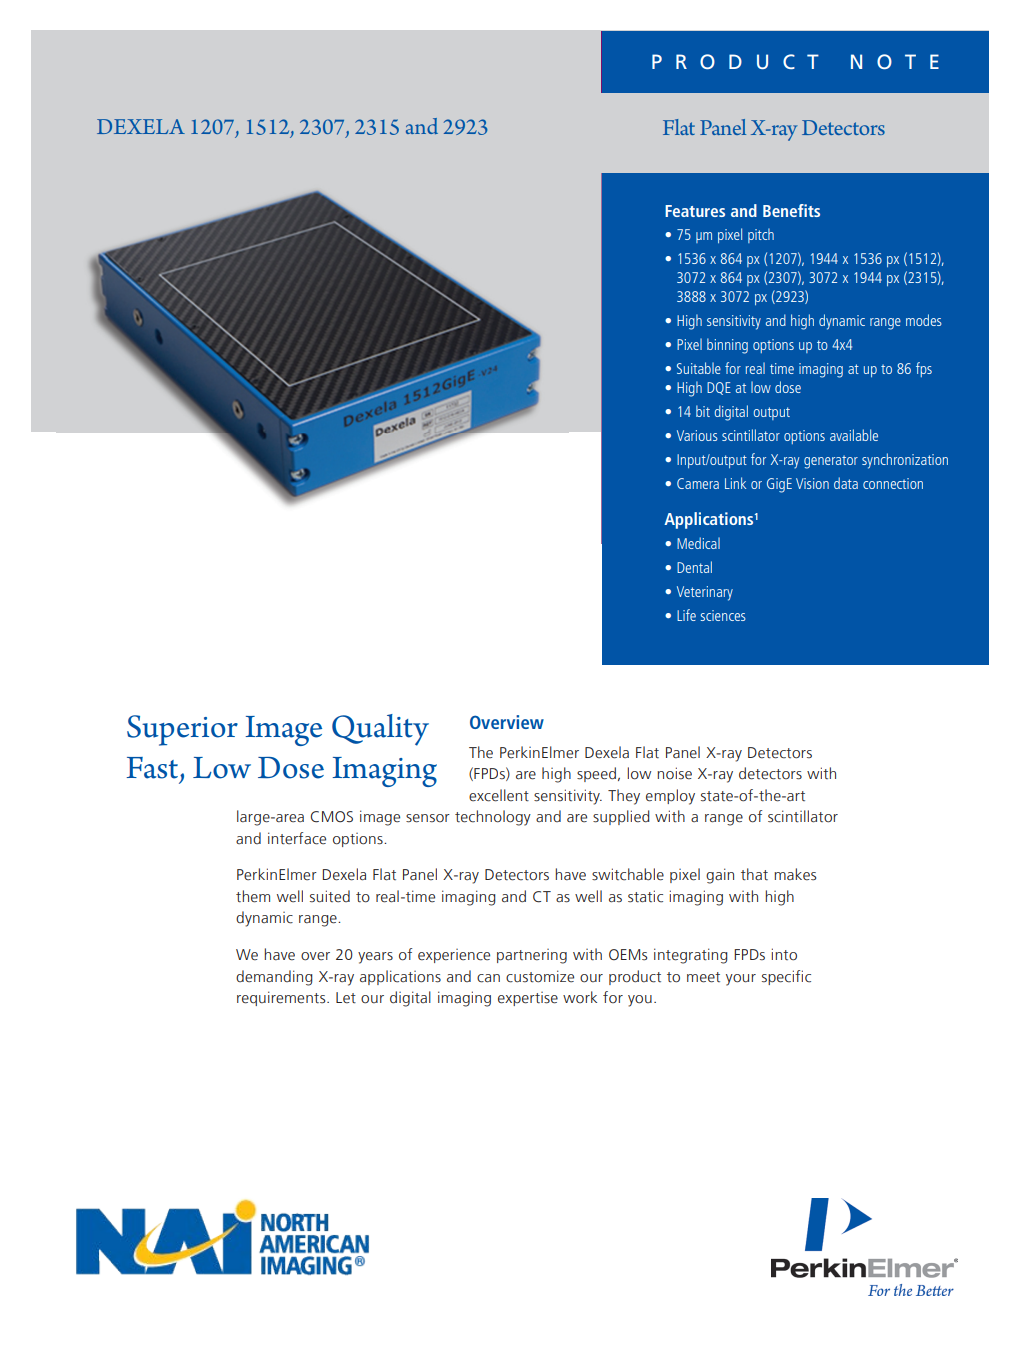 The image size is (1019, 1358). What do you see at coordinates (695, 211) in the document?
I see `Features` at bounding box center [695, 211].
